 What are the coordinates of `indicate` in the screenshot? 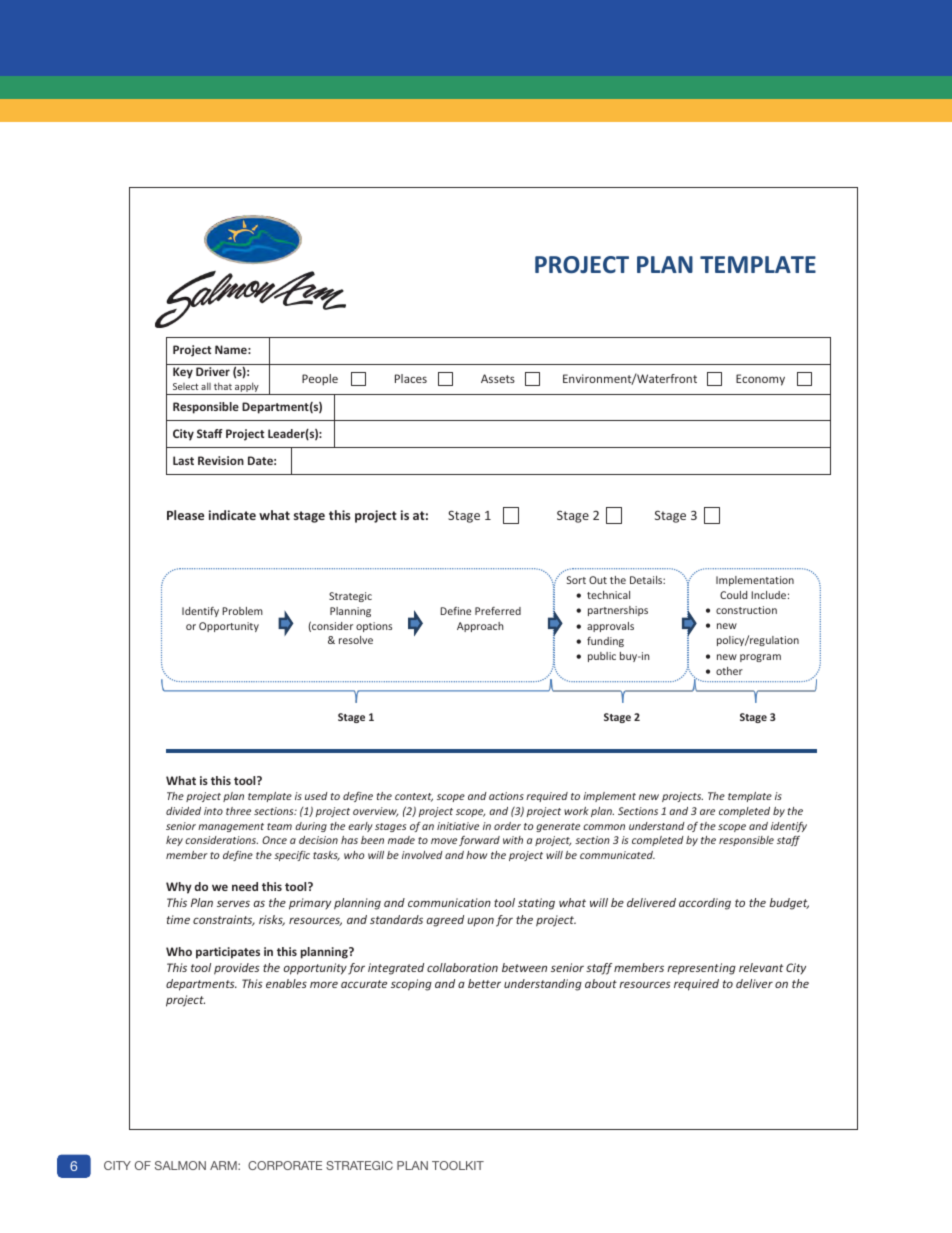 It's located at (232, 515).
